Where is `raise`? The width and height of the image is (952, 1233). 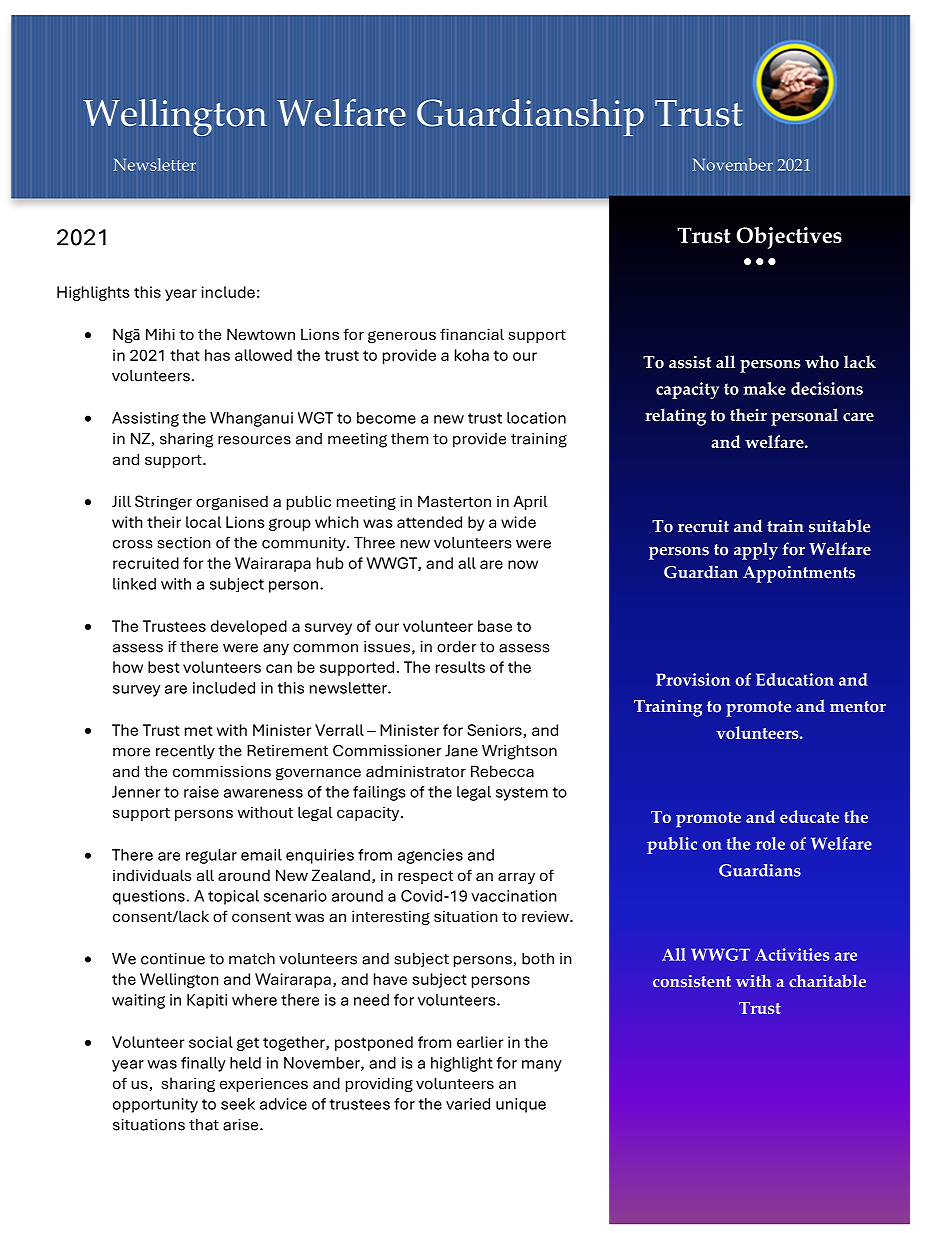 raise is located at coordinates (201, 792).
